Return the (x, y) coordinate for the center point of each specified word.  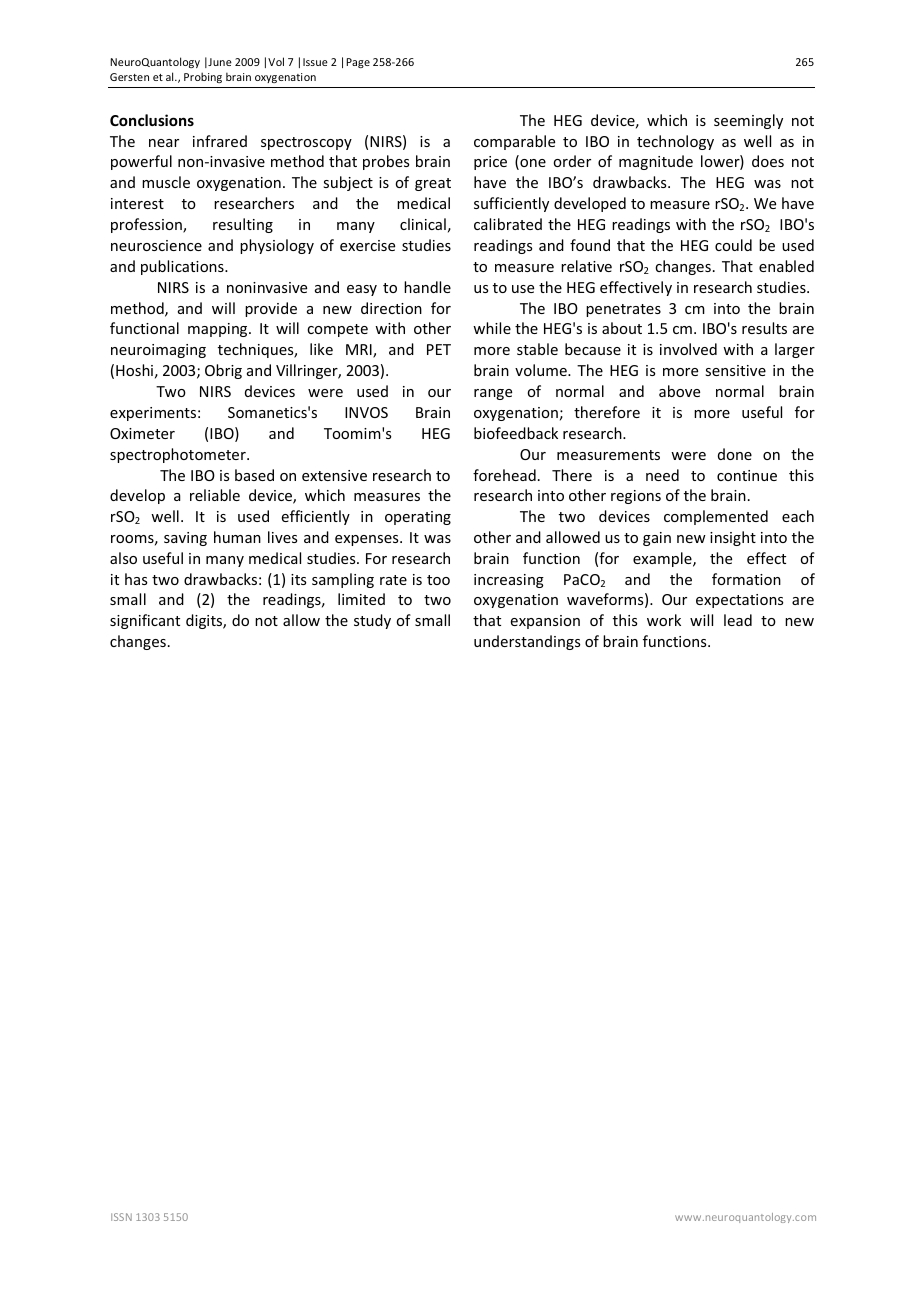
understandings (527, 642)
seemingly (748, 121)
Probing (203, 77)
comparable (514, 142)
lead (738, 620)
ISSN (121, 1217)
